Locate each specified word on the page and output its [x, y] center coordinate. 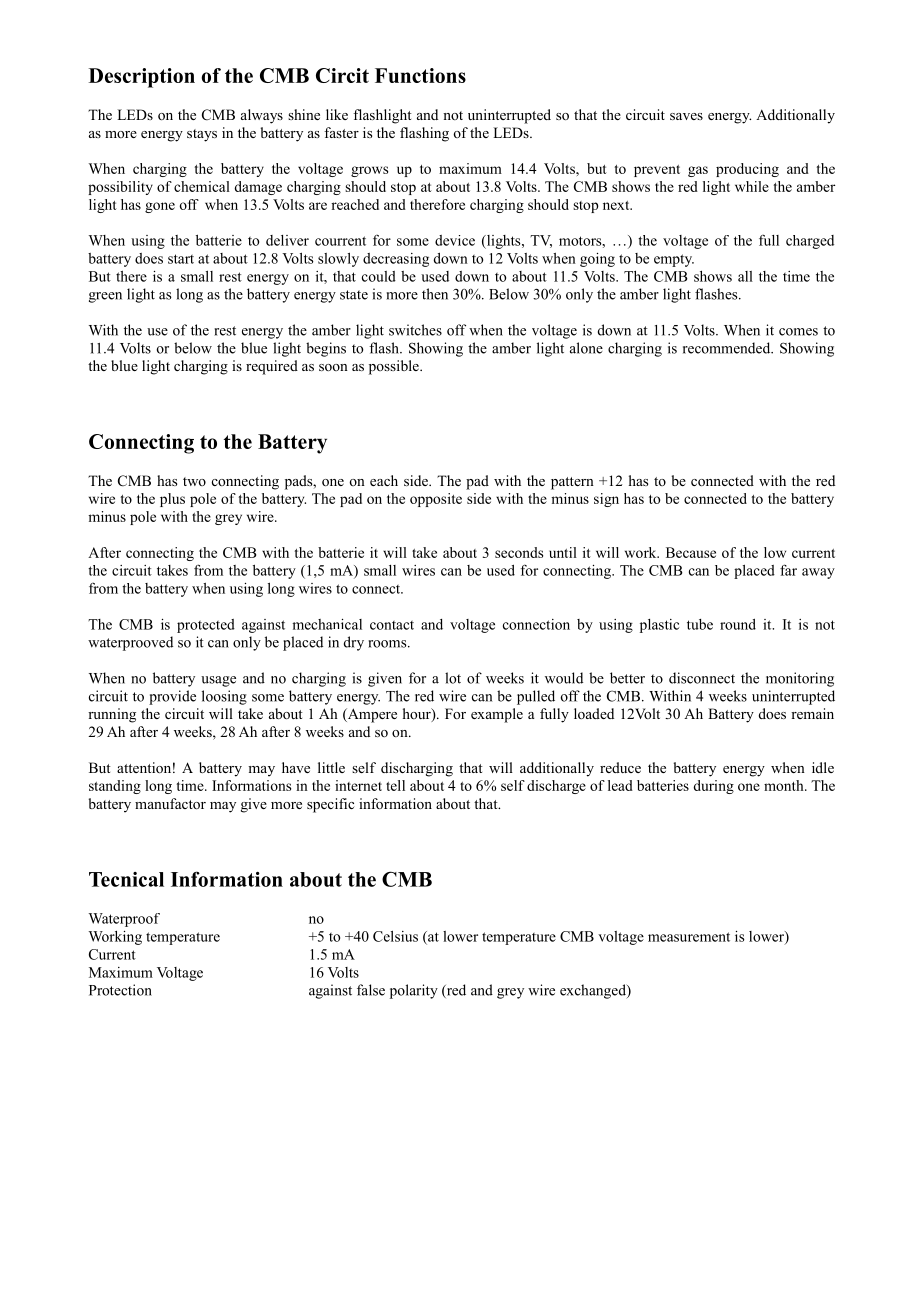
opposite [436, 500]
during [713, 787]
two [194, 481]
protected [206, 626]
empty [674, 260]
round [738, 624]
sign [606, 500]
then [435, 294]
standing [115, 787]
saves [686, 116]
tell [395, 785]
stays [202, 135]
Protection [120, 990]
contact [392, 625]
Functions [420, 75]
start [181, 259]
